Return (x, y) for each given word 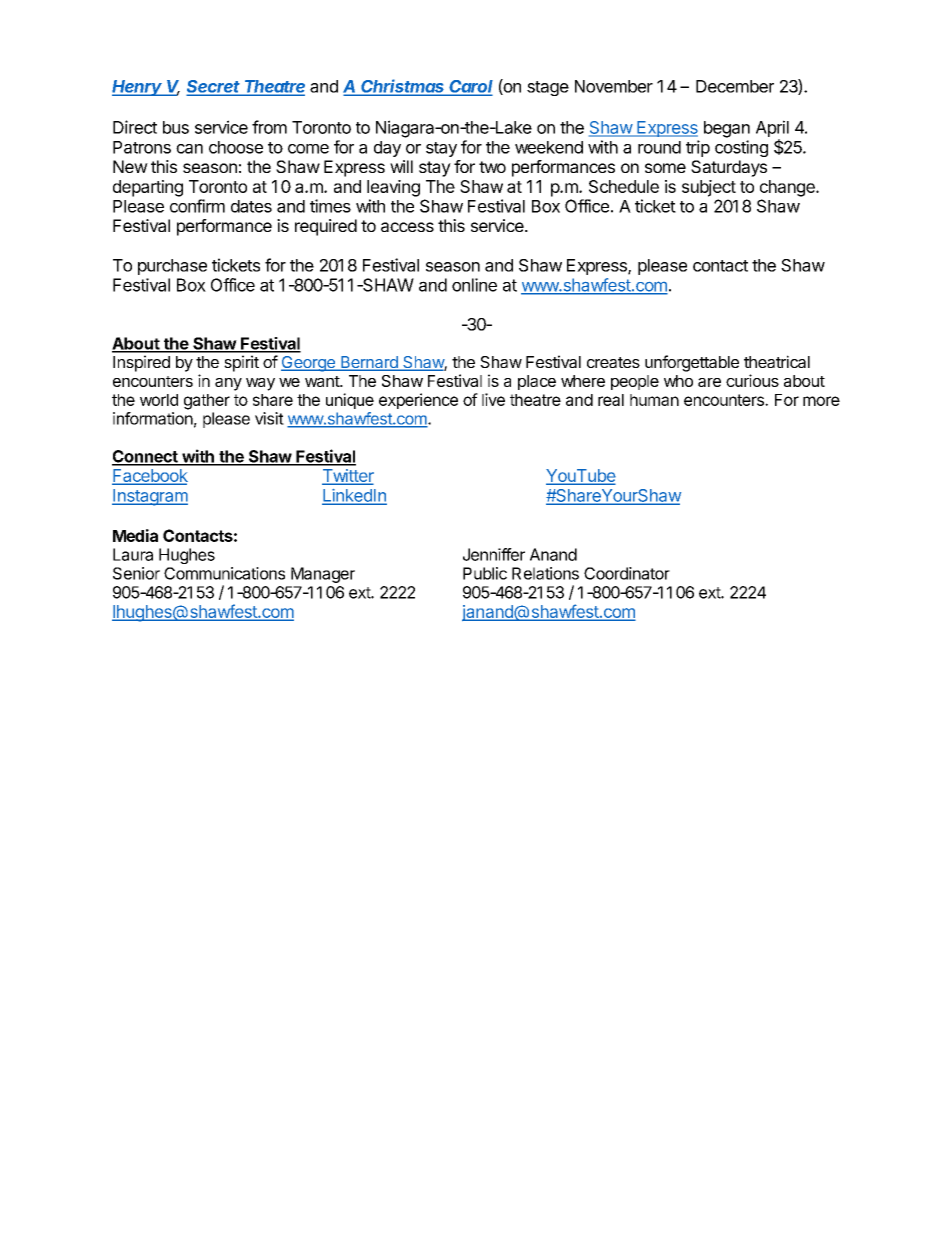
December (735, 86)
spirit (241, 363)
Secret (215, 87)
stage (548, 88)
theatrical (777, 361)
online (474, 285)
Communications (224, 573)
